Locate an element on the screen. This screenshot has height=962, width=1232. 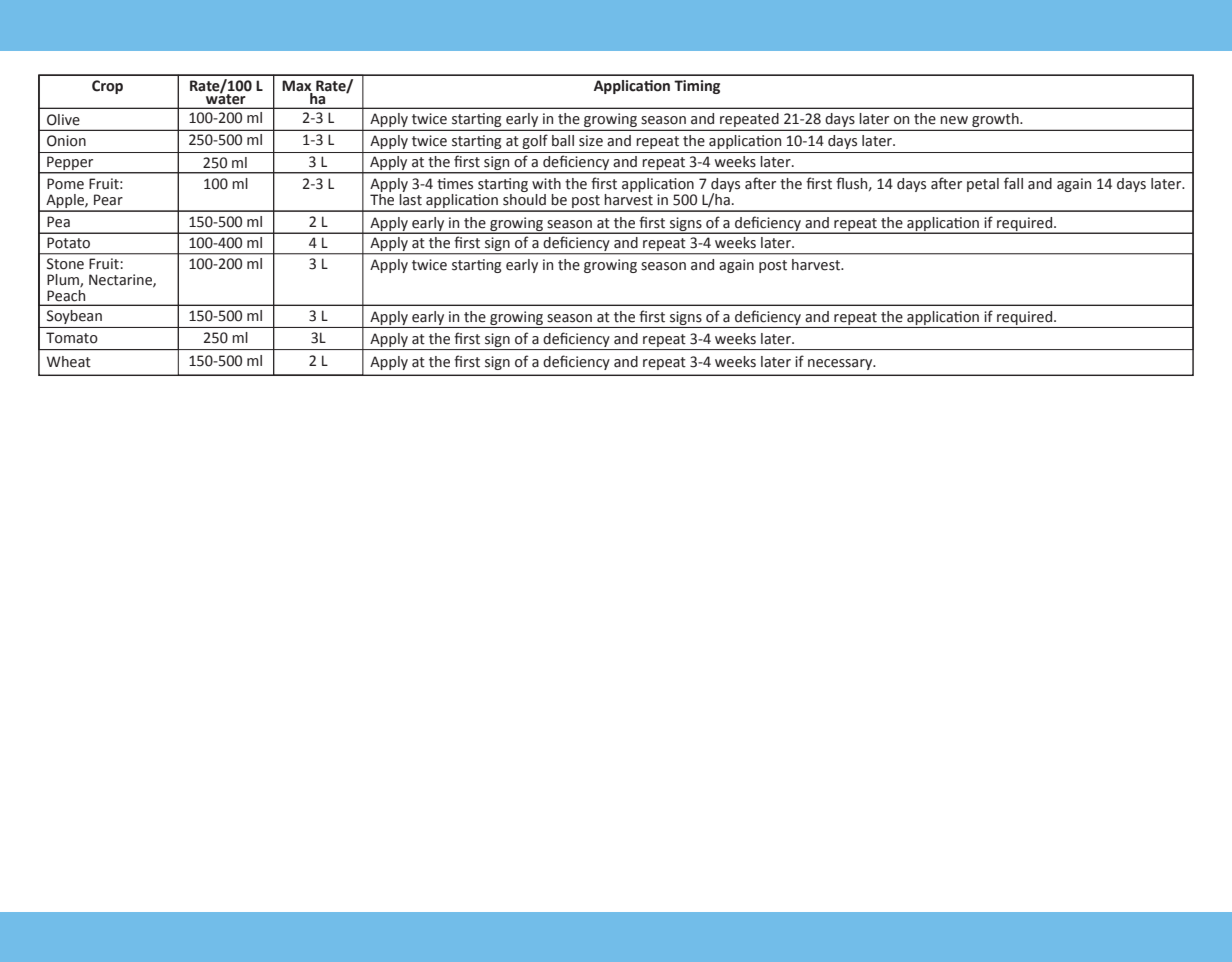
should is located at coordinates (524, 198).
